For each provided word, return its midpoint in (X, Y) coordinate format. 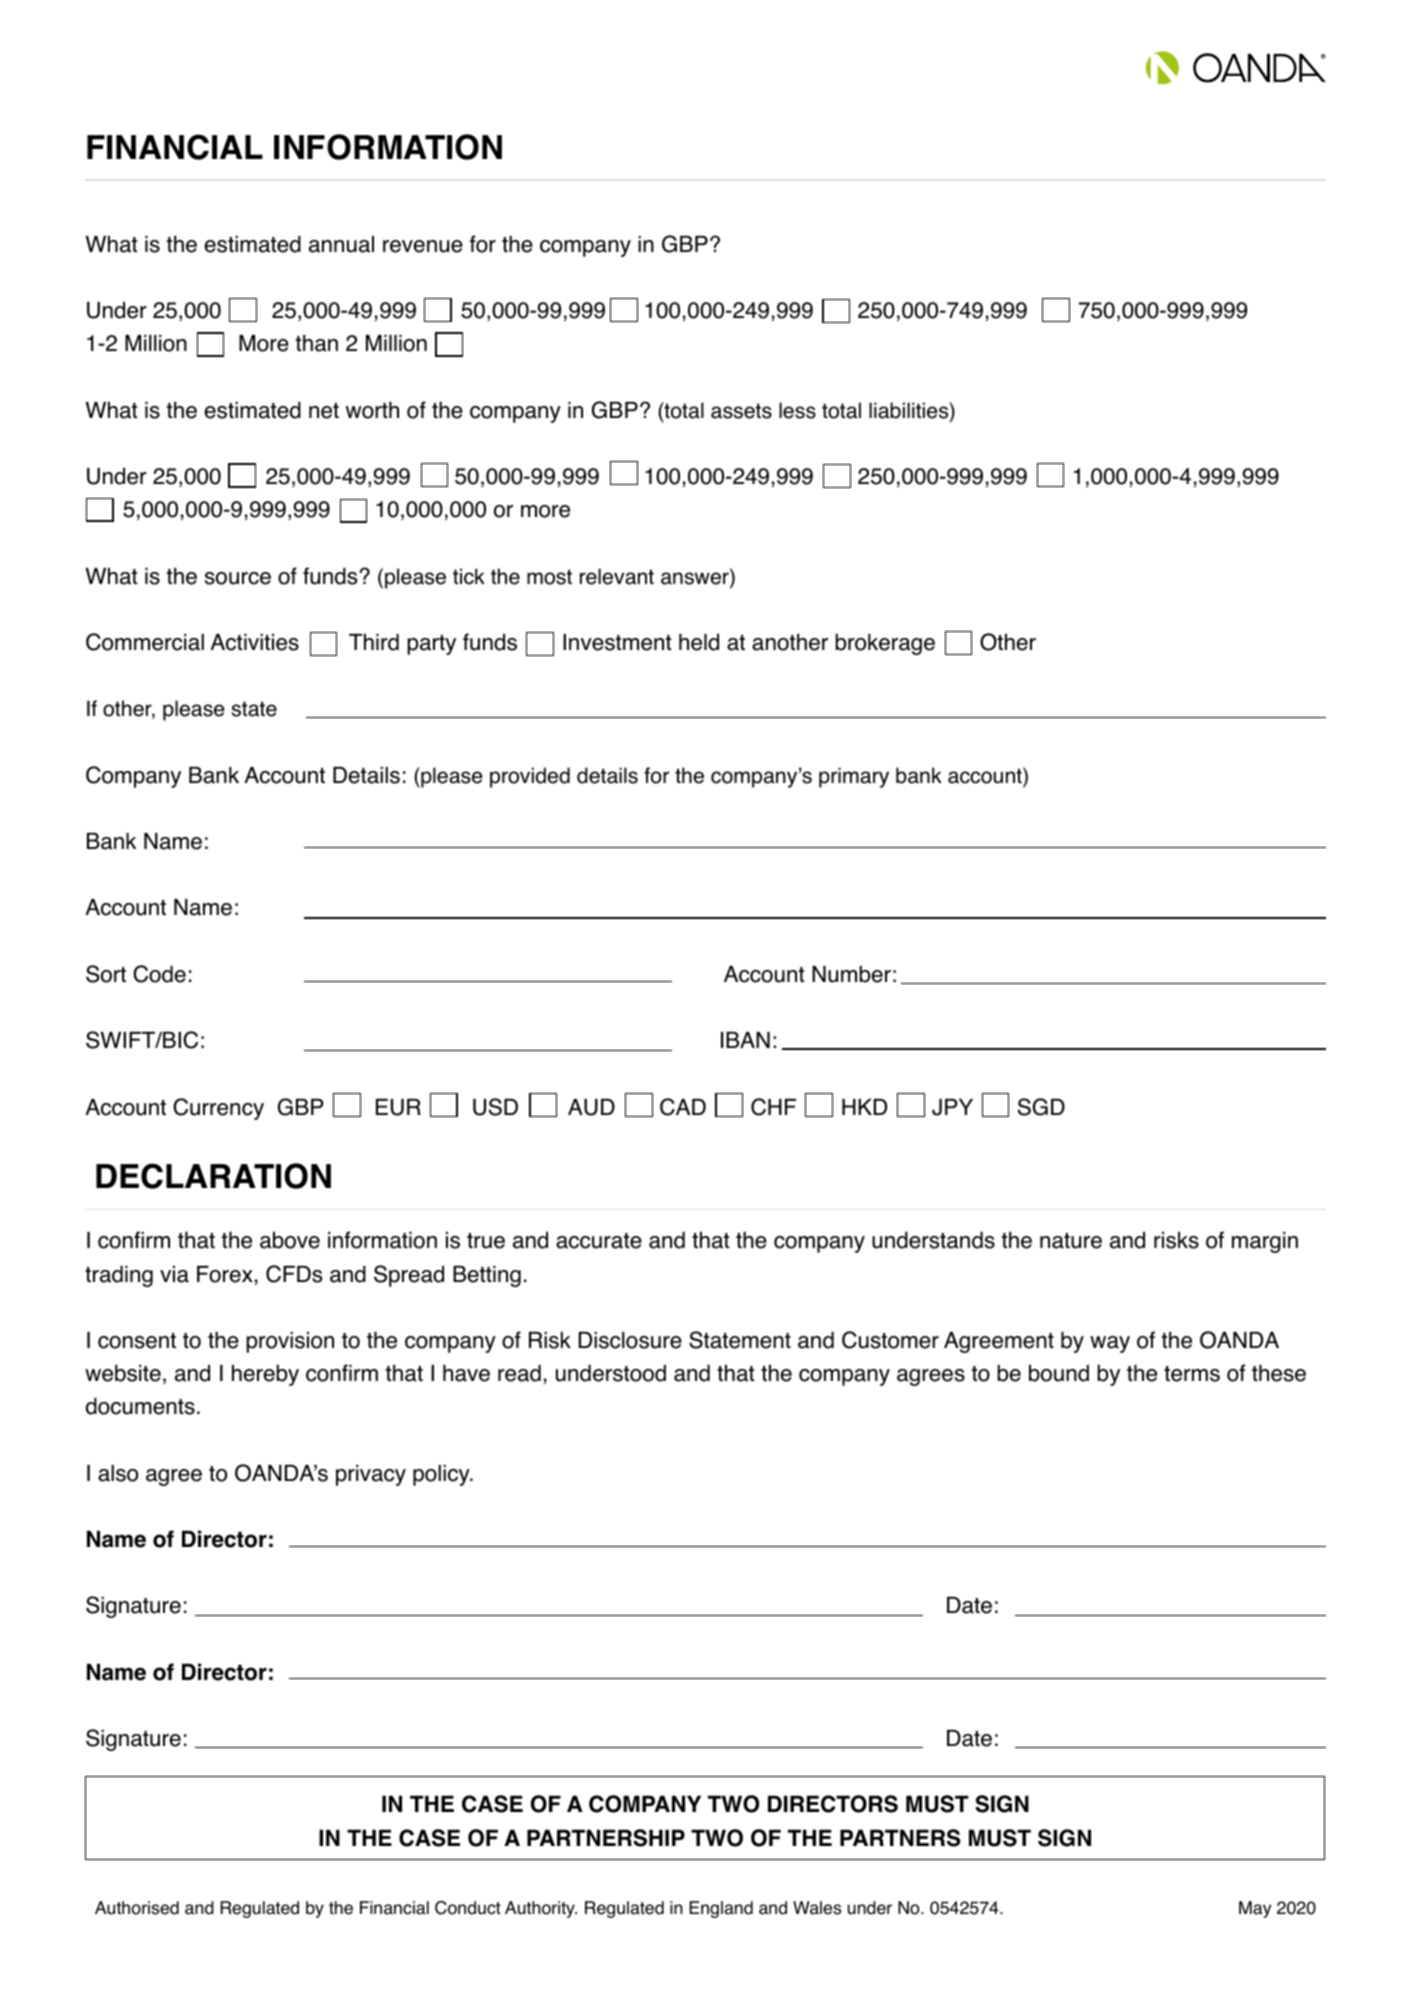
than (316, 343)
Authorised (137, 1908)
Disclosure (630, 1340)
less (797, 410)
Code (159, 974)
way (1110, 1344)
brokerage (885, 644)
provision (290, 1342)
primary (854, 777)
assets (741, 411)
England (721, 1909)
